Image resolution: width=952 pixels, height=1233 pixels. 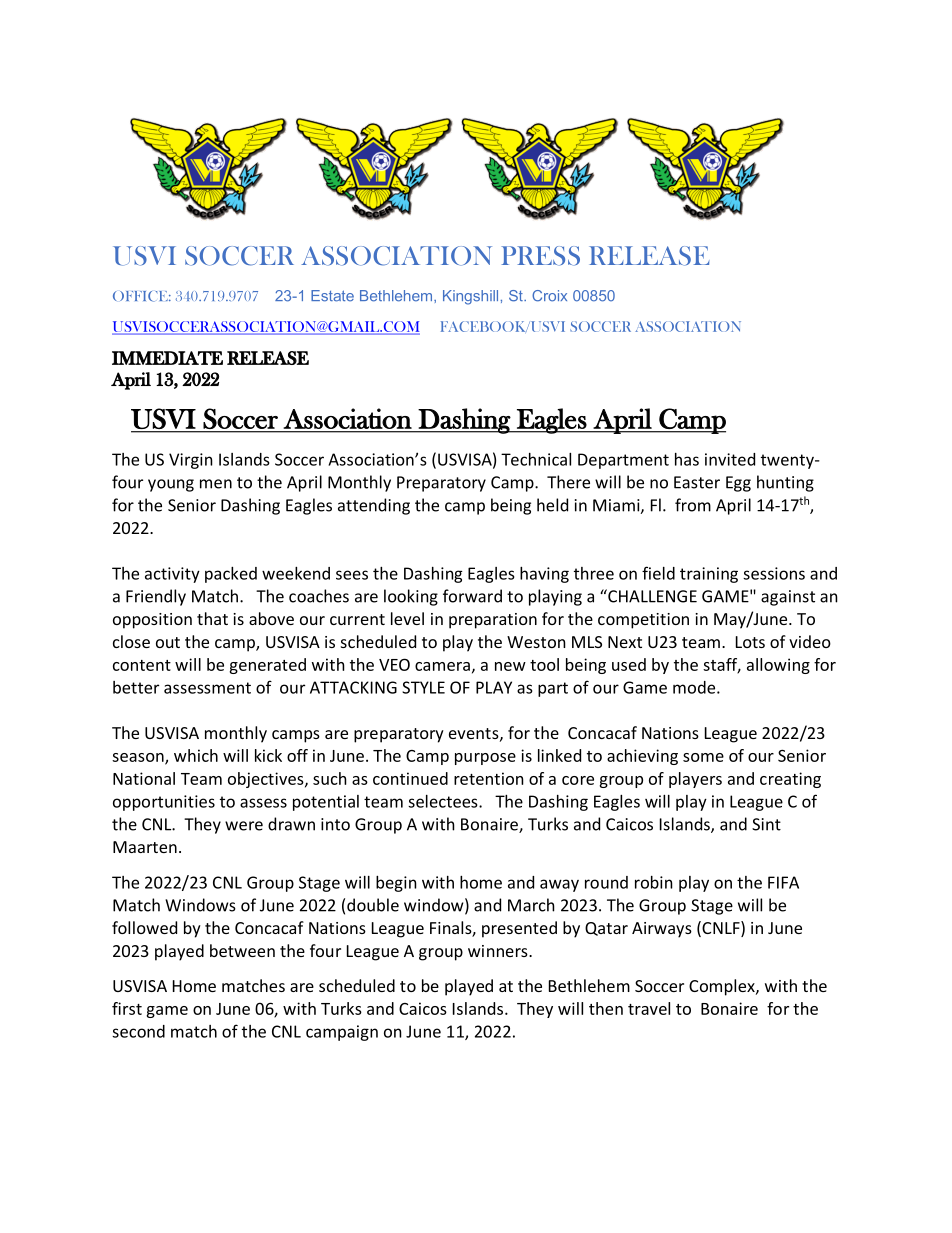 I want to click on out, so click(x=168, y=642).
